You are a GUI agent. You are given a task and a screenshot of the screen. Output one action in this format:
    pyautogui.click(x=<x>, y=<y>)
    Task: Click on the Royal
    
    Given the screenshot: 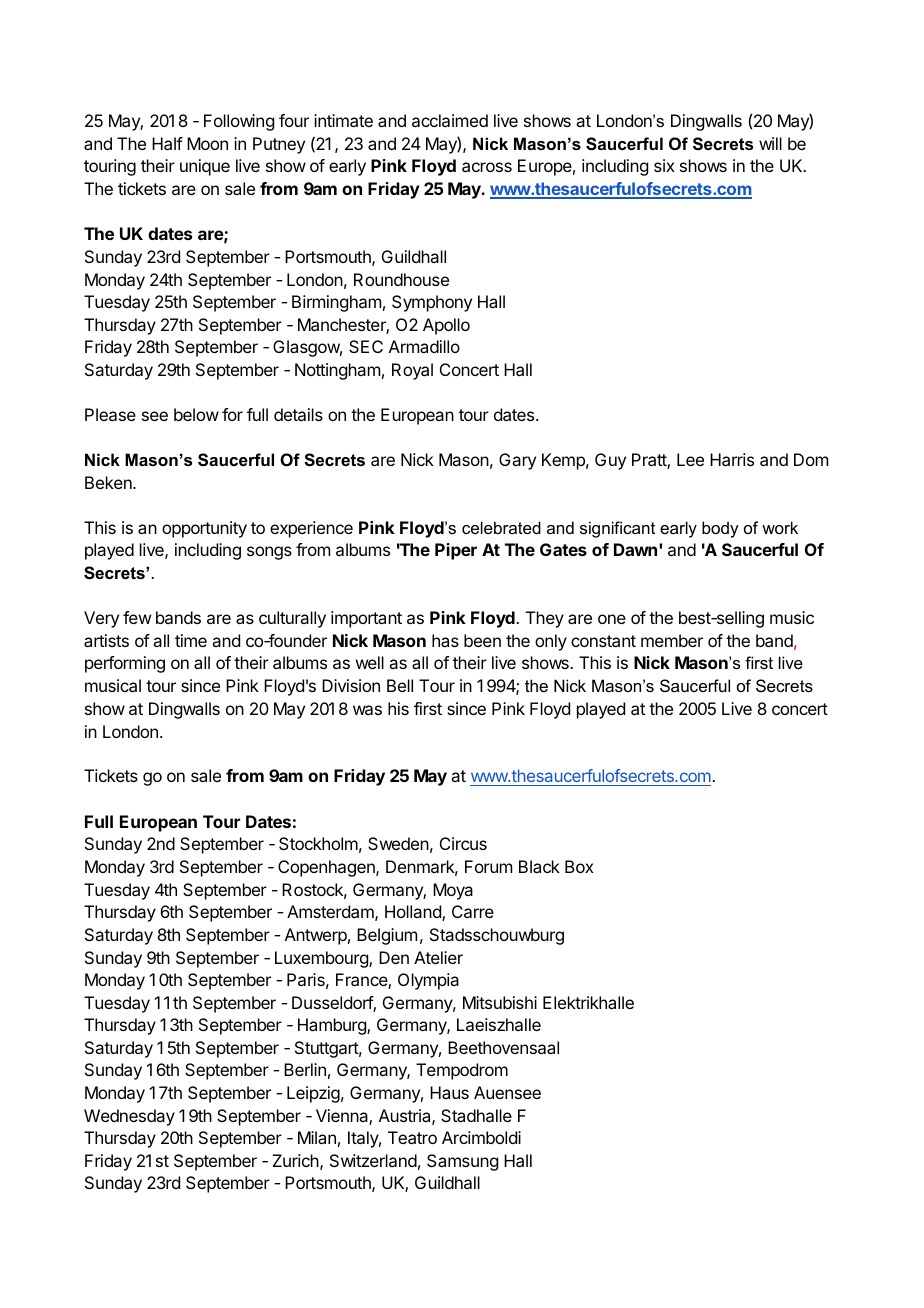 What is the action you would take?
    pyautogui.click(x=412, y=371)
